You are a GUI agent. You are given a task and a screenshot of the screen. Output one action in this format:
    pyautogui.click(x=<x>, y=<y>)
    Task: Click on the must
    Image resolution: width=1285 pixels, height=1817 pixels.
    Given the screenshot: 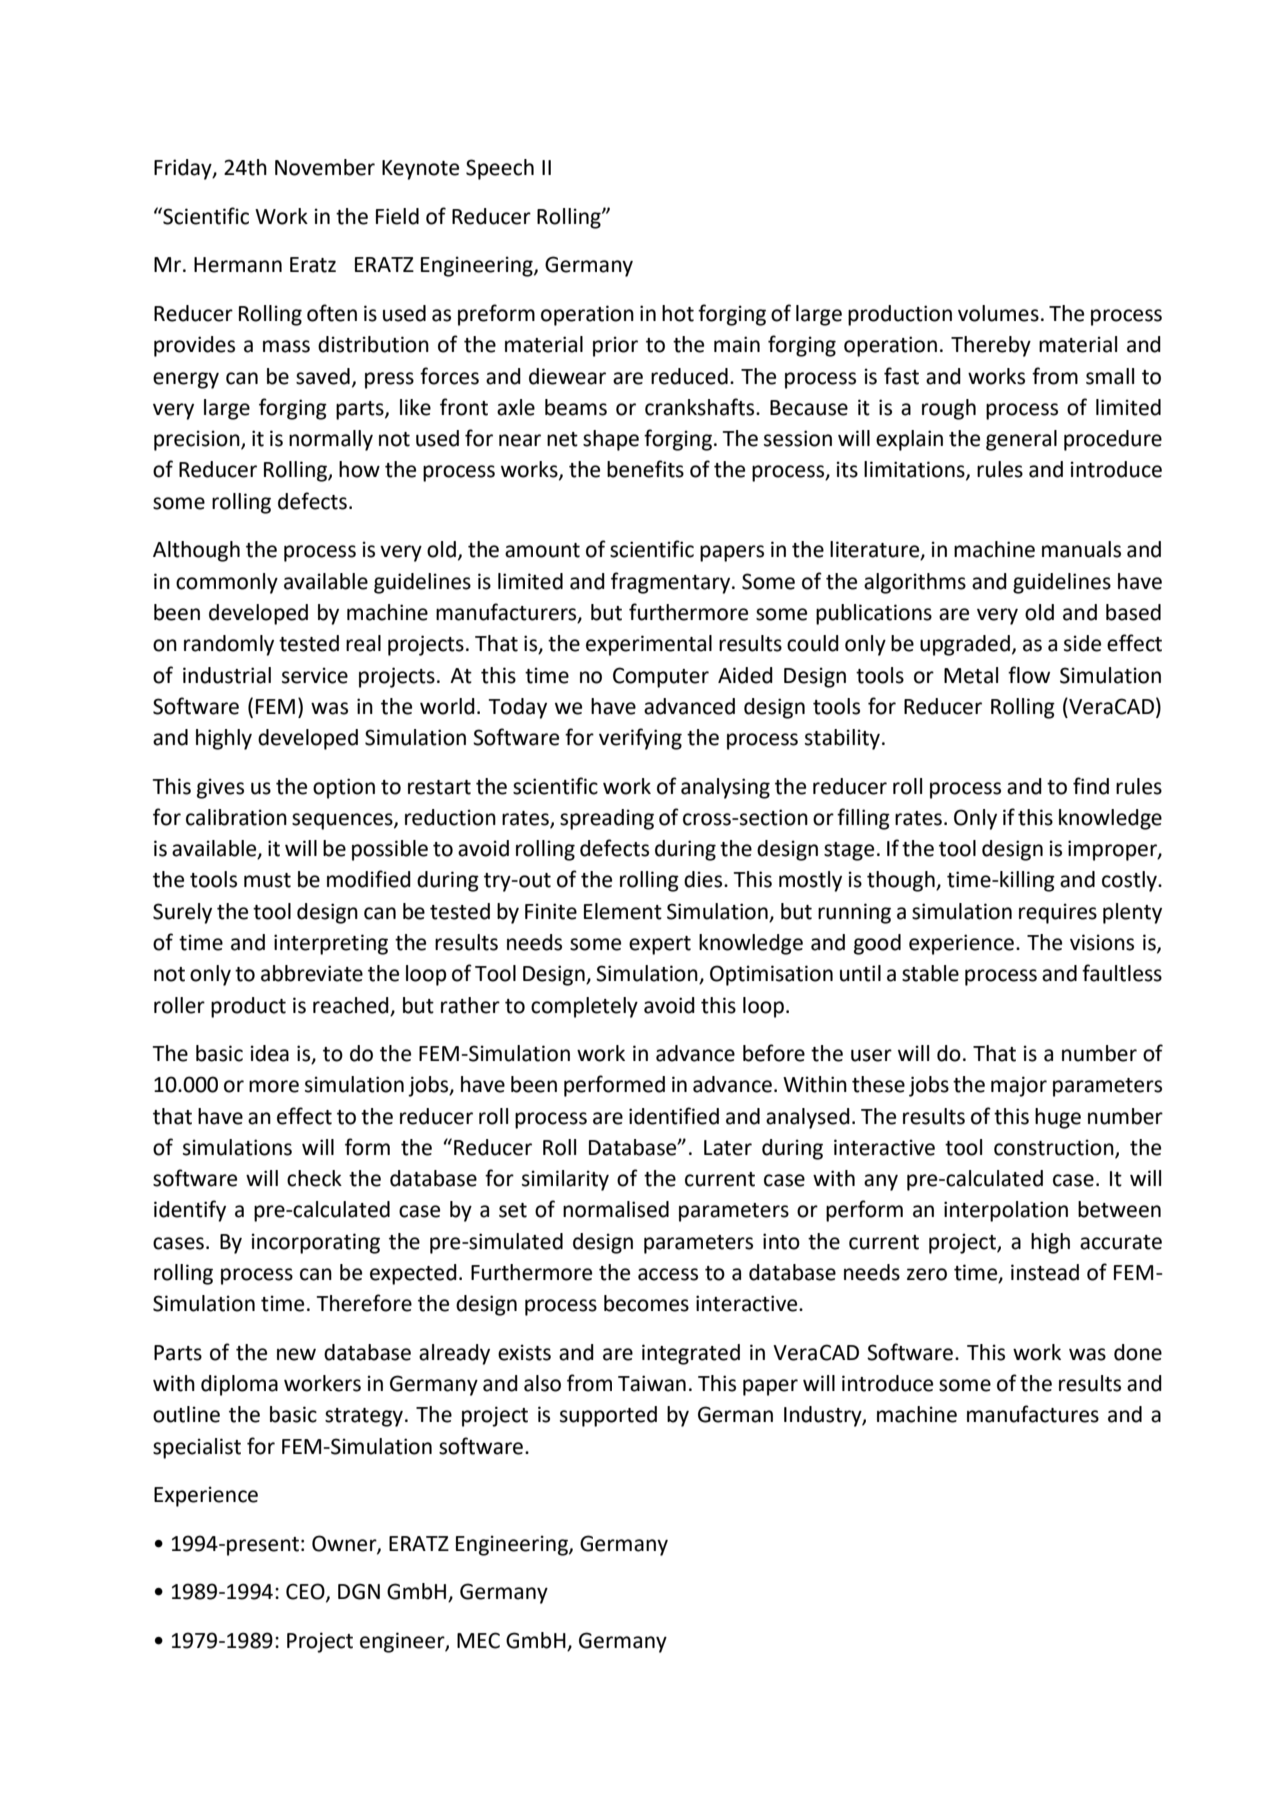 What is the action you would take?
    pyautogui.click(x=267, y=880)
